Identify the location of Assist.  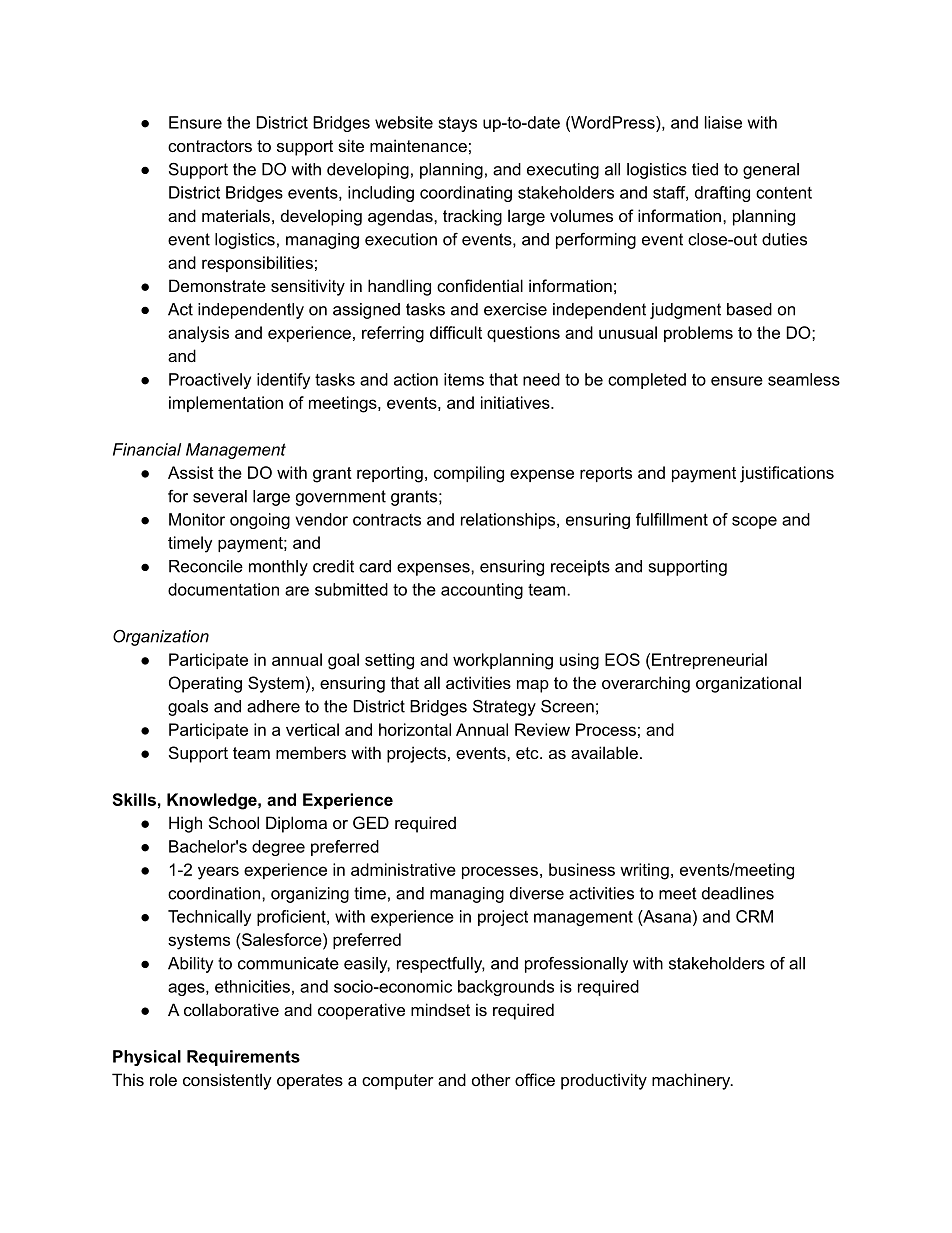
(191, 472).
